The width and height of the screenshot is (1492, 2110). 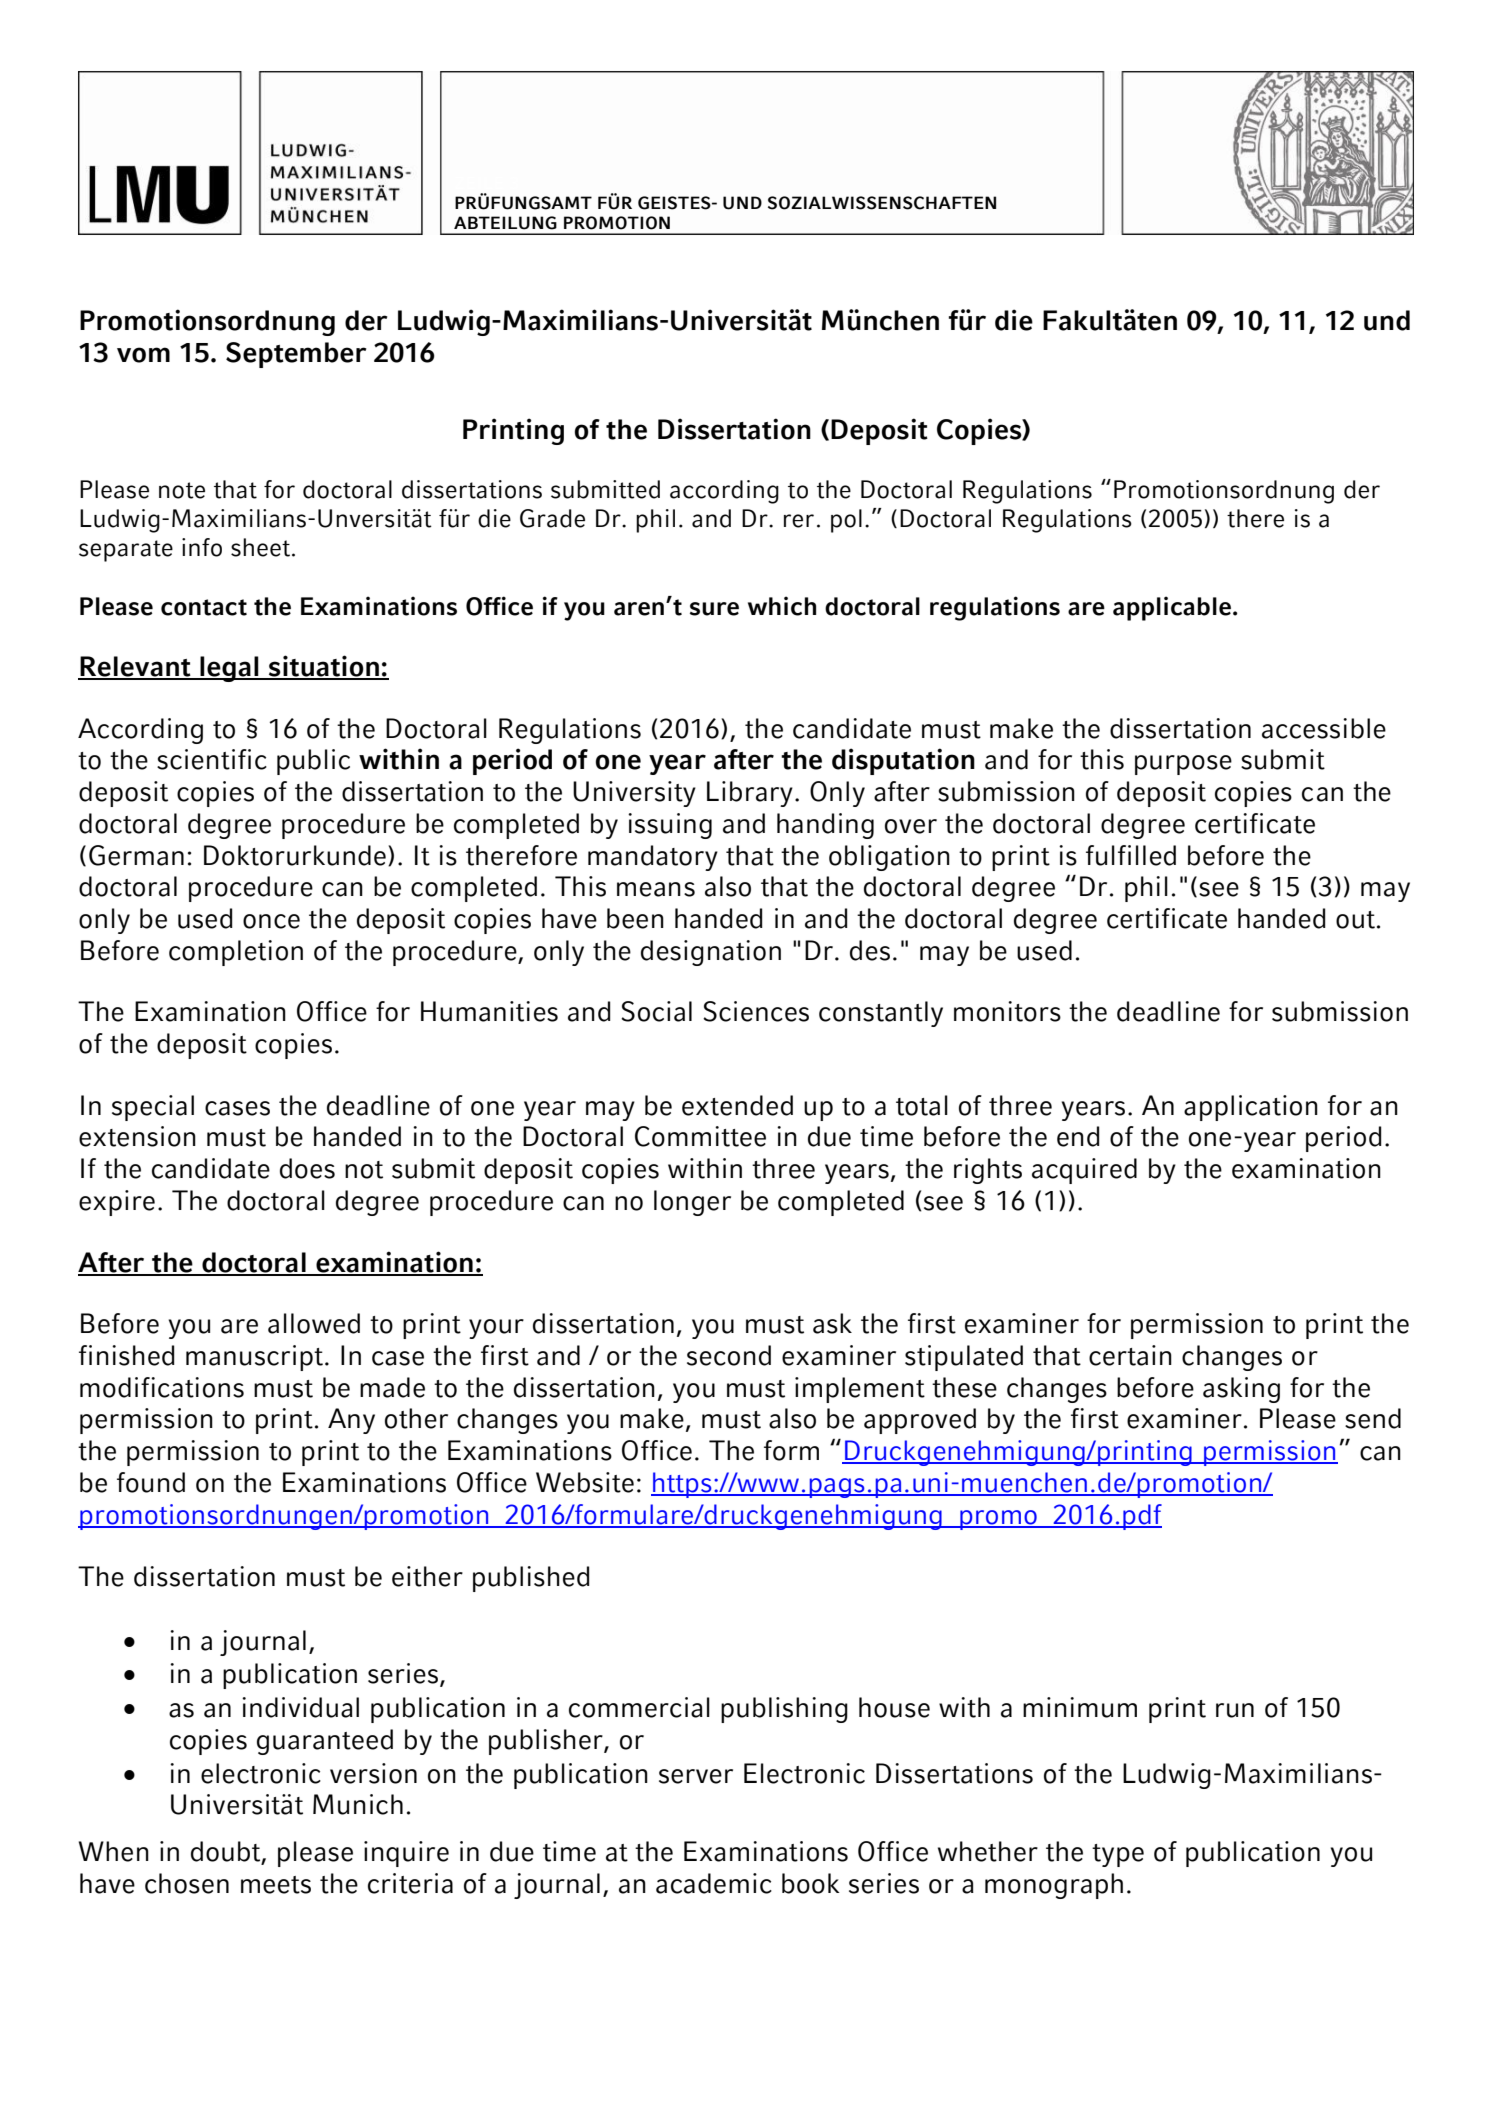 What do you see at coordinates (296, 355) in the screenshot?
I see `September` at bounding box center [296, 355].
